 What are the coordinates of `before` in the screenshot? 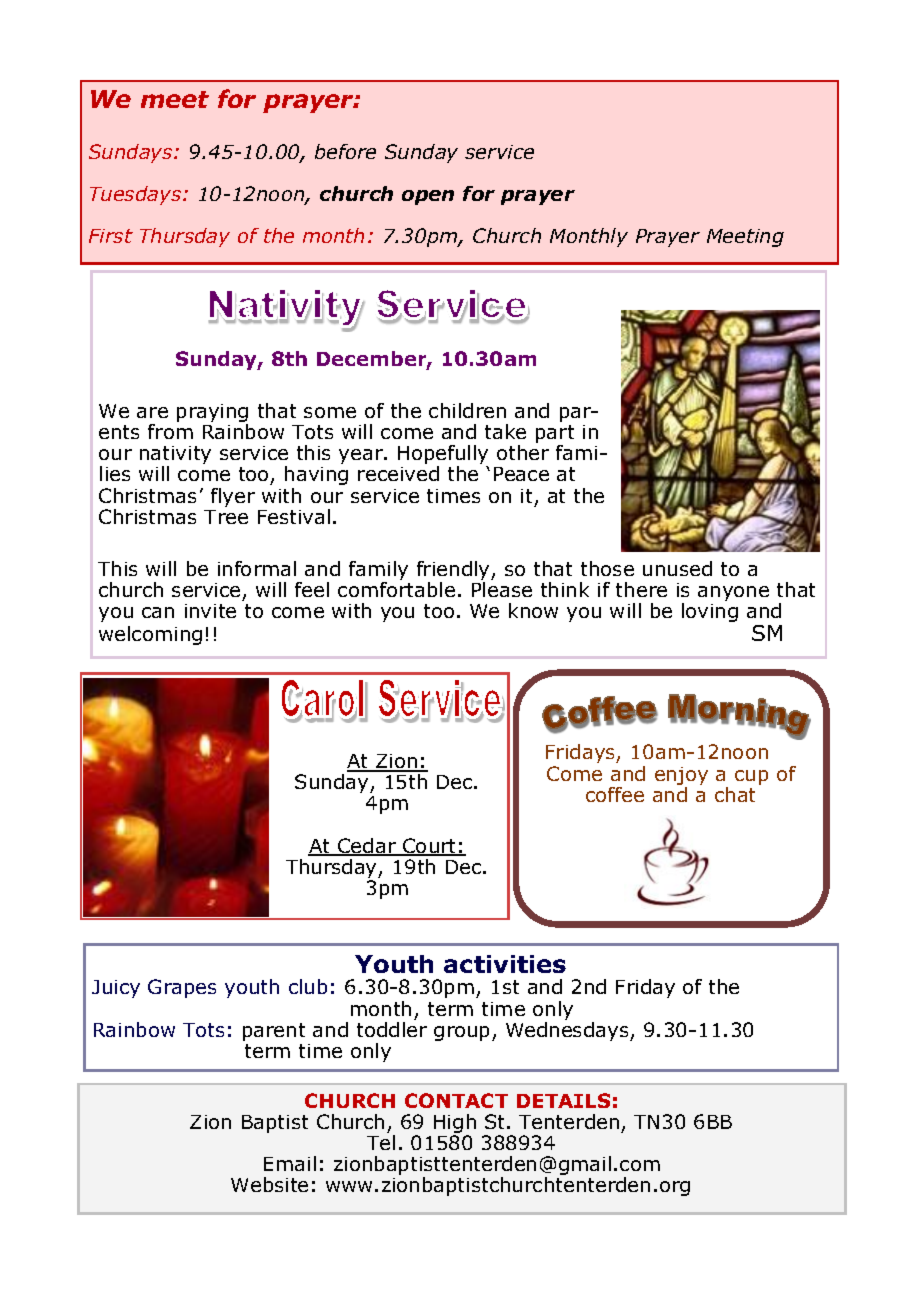 It's located at (345, 151).
